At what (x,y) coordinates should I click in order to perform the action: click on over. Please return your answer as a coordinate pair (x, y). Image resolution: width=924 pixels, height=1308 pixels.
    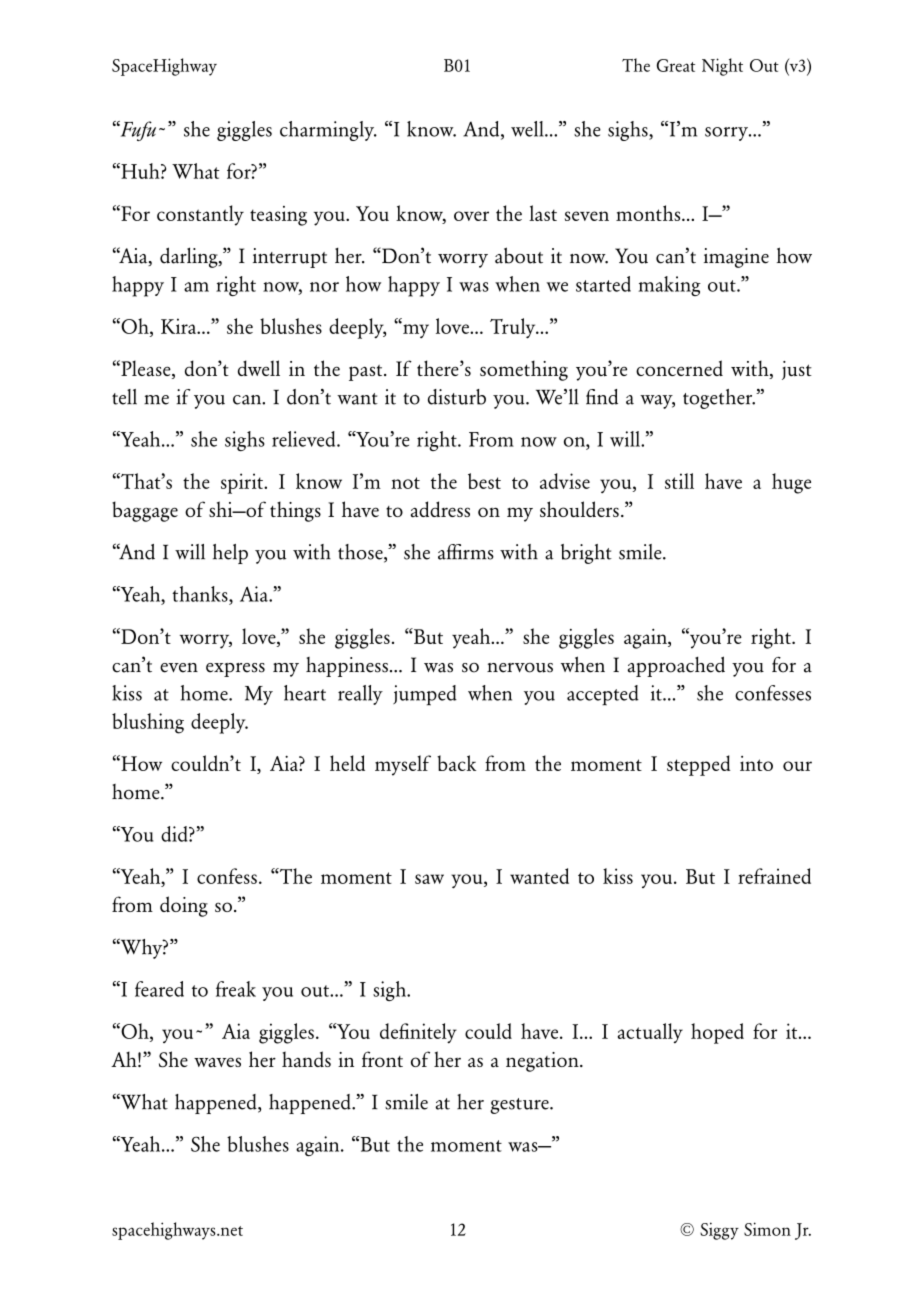
    Looking at the image, I should click on (471, 216).
